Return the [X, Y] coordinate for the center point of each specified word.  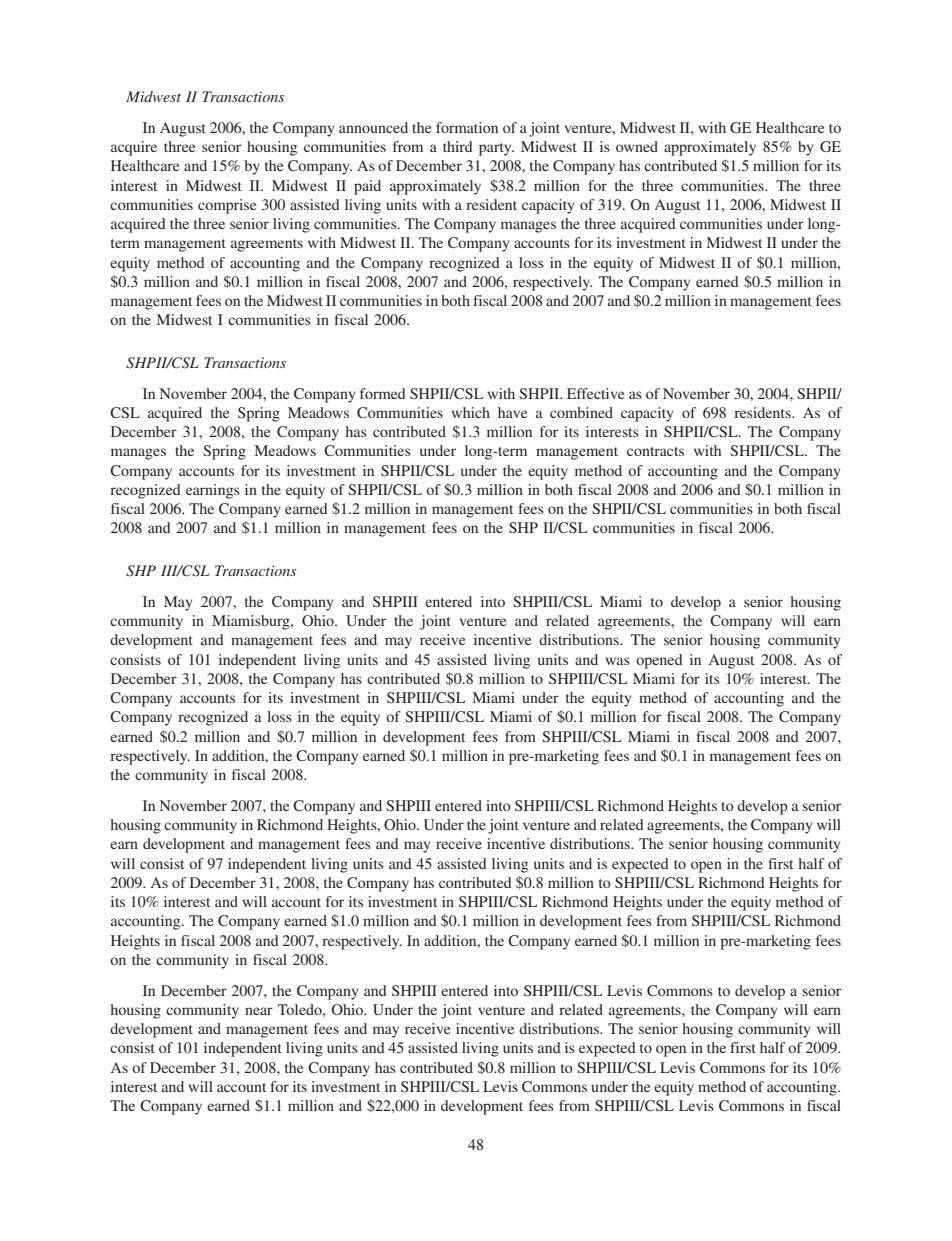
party [496, 149]
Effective [595, 393]
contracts [655, 451]
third [458, 146]
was [617, 661]
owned [637, 146]
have [512, 412]
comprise [227, 206]
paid [367, 187]
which [470, 412]
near [259, 1011]
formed [383, 393]
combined [581, 412]
